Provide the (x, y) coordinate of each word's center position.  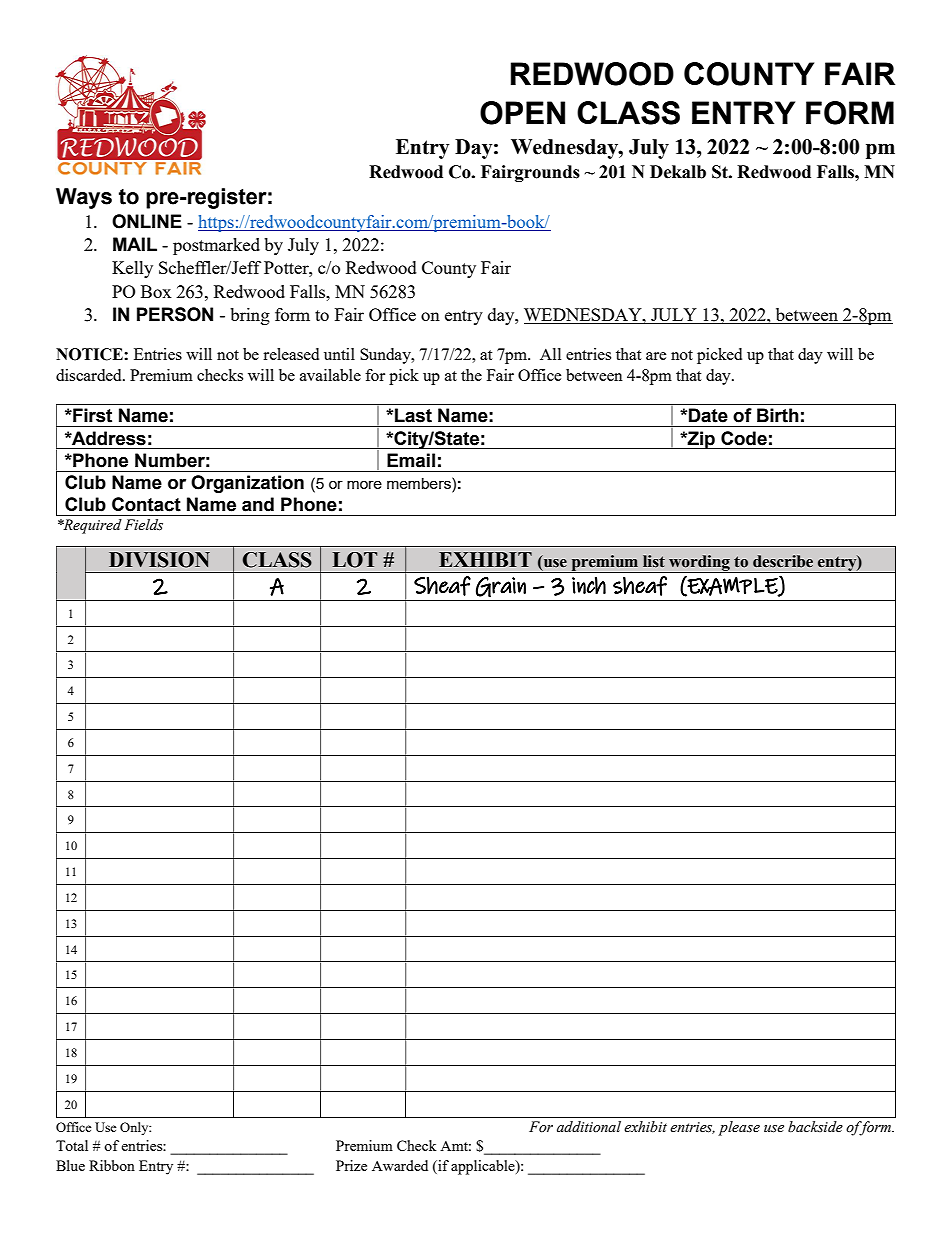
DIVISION (159, 560)
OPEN (522, 113)
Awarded (400, 1165)
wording (699, 564)
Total (72, 1145)
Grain (501, 587)
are (656, 356)
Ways (84, 198)
